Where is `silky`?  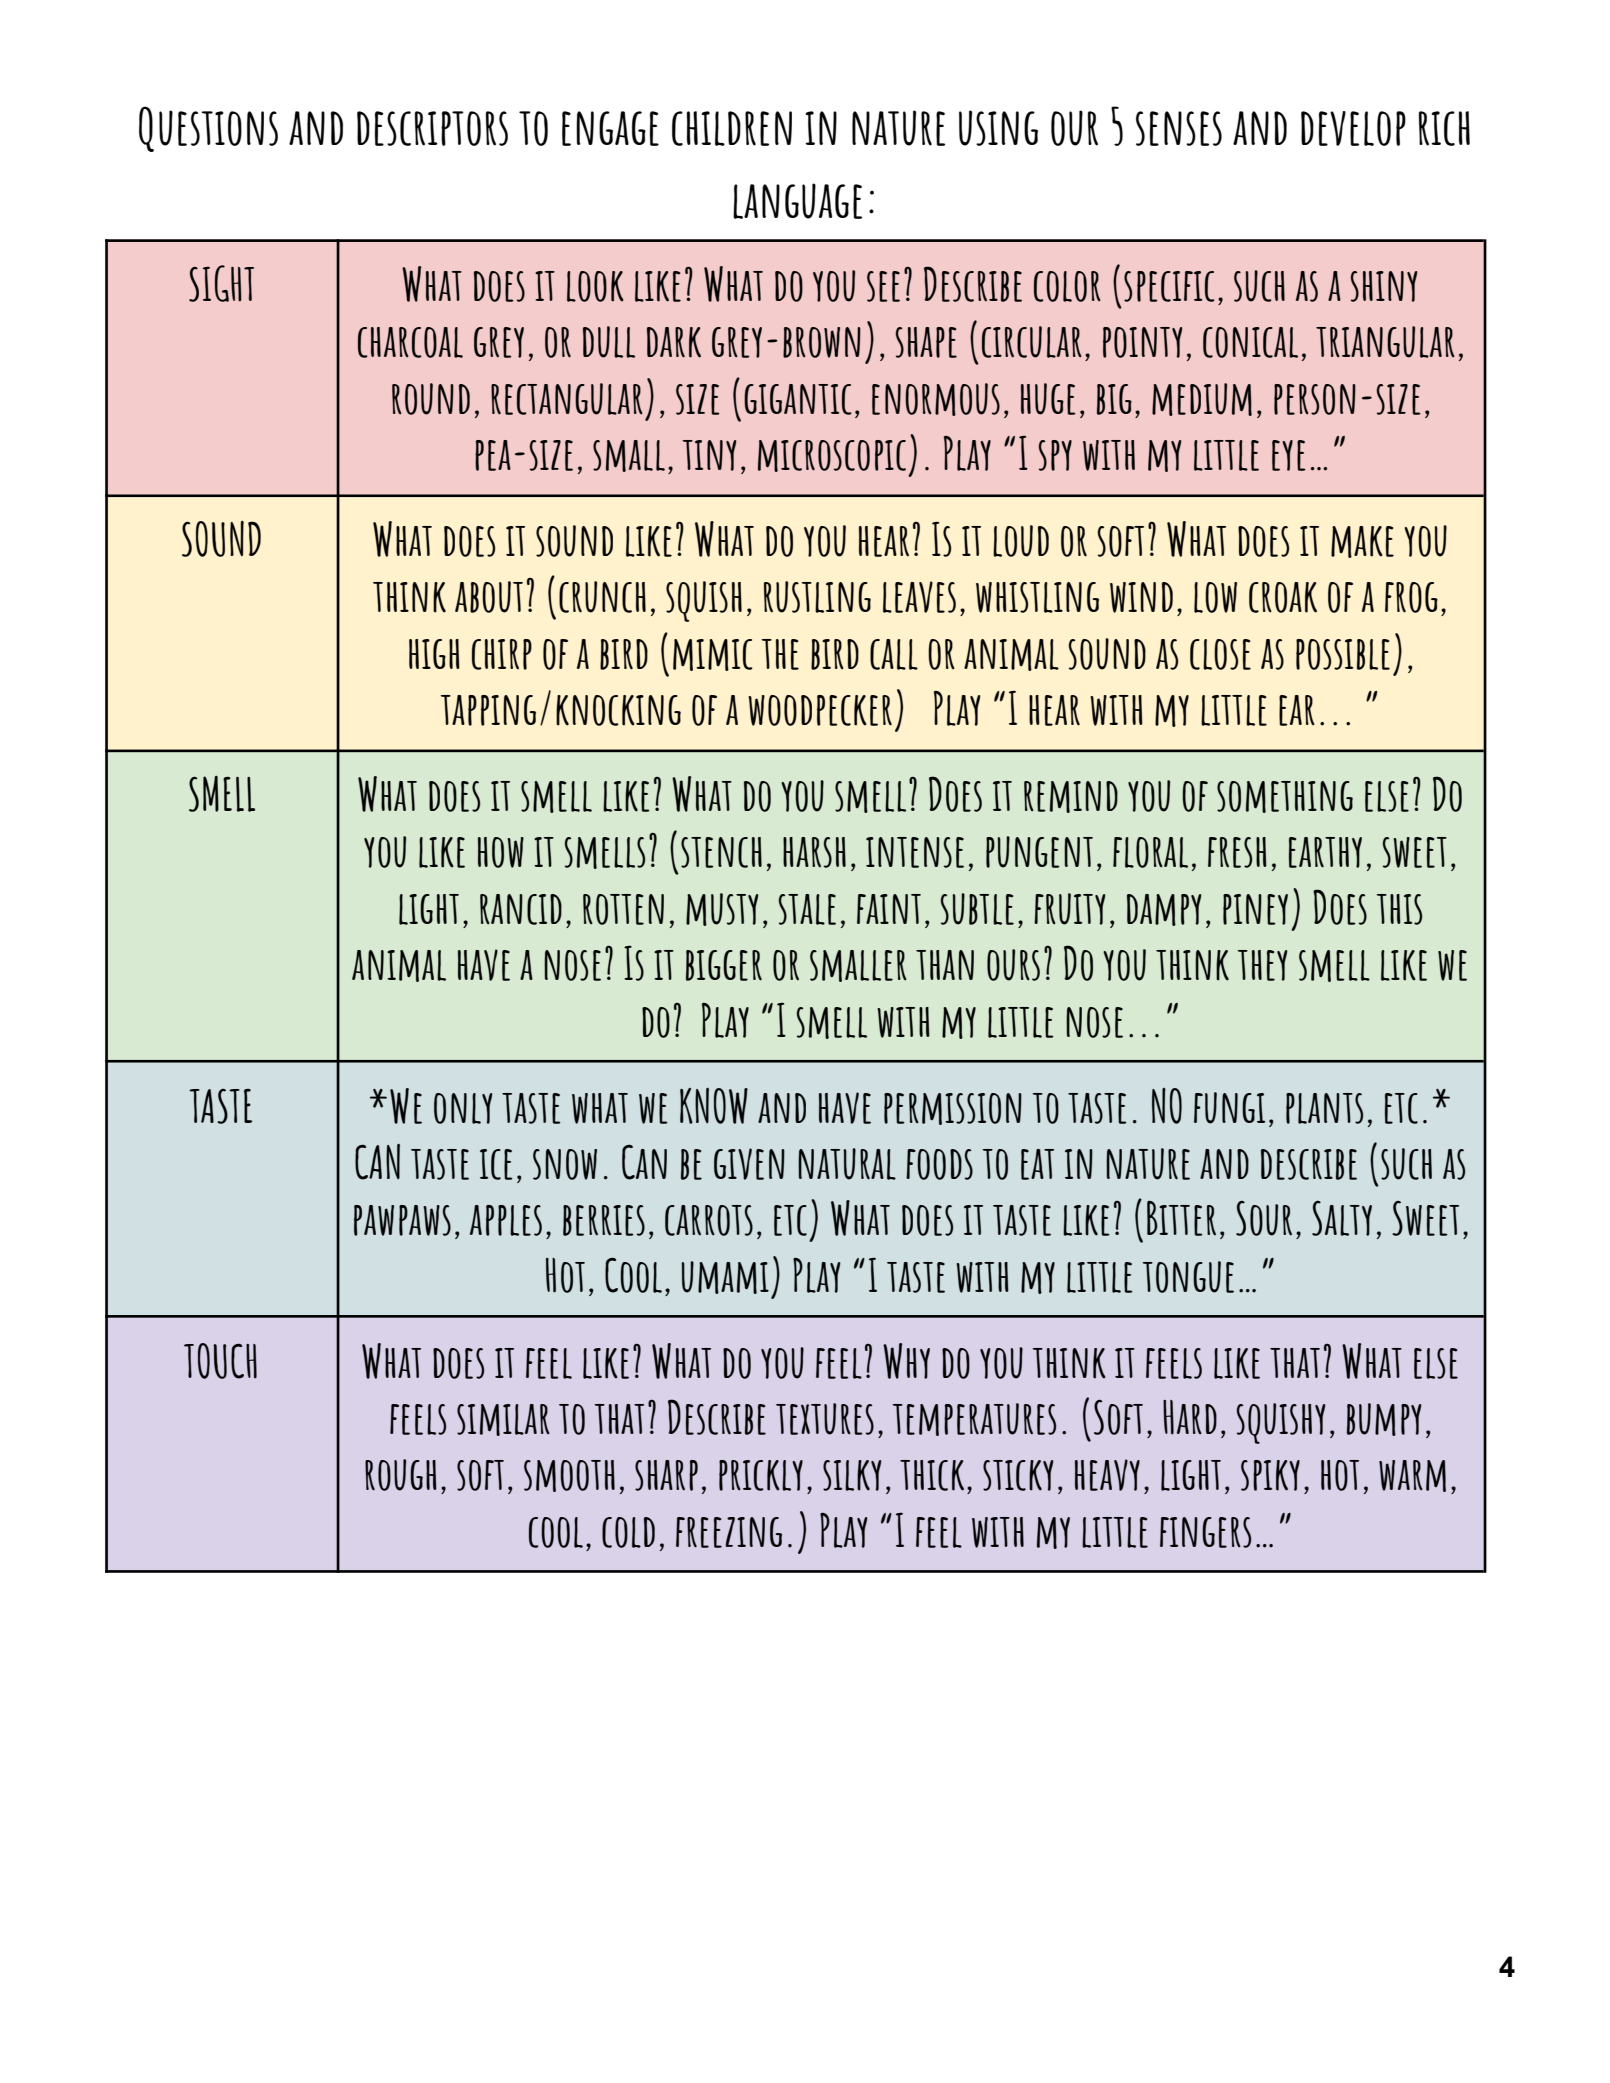
silky is located at coordinates (852, 1475).
